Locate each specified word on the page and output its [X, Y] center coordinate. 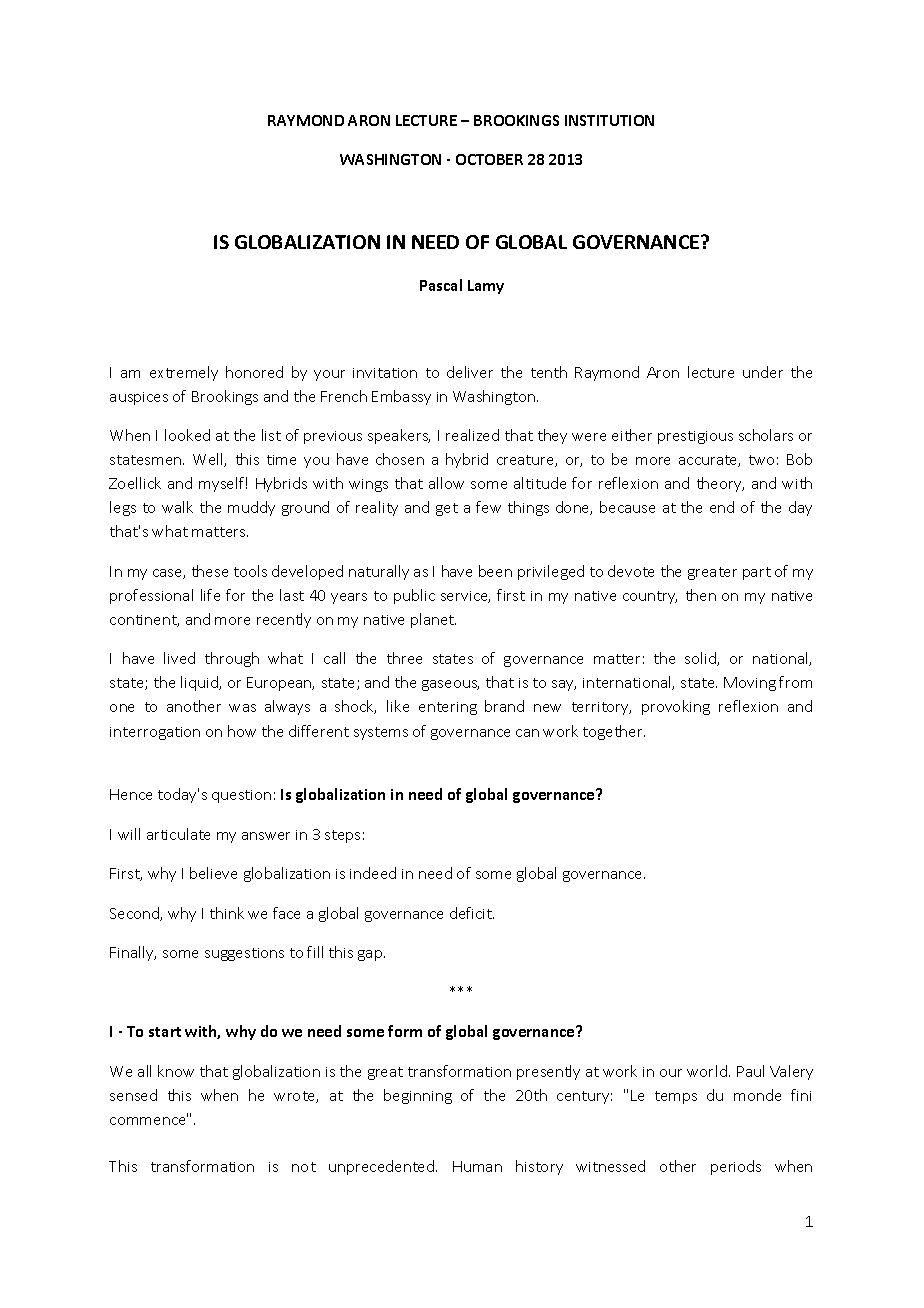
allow [446, 483]
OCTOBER [489, 159]
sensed [133, 1095]
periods [736, 1167]
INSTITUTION [609, 120]
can [527, 733]
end [722, 507]
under [763, 372]
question [241, 796]
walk [177, 507]
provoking [676, 707]
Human [477, 1166]
